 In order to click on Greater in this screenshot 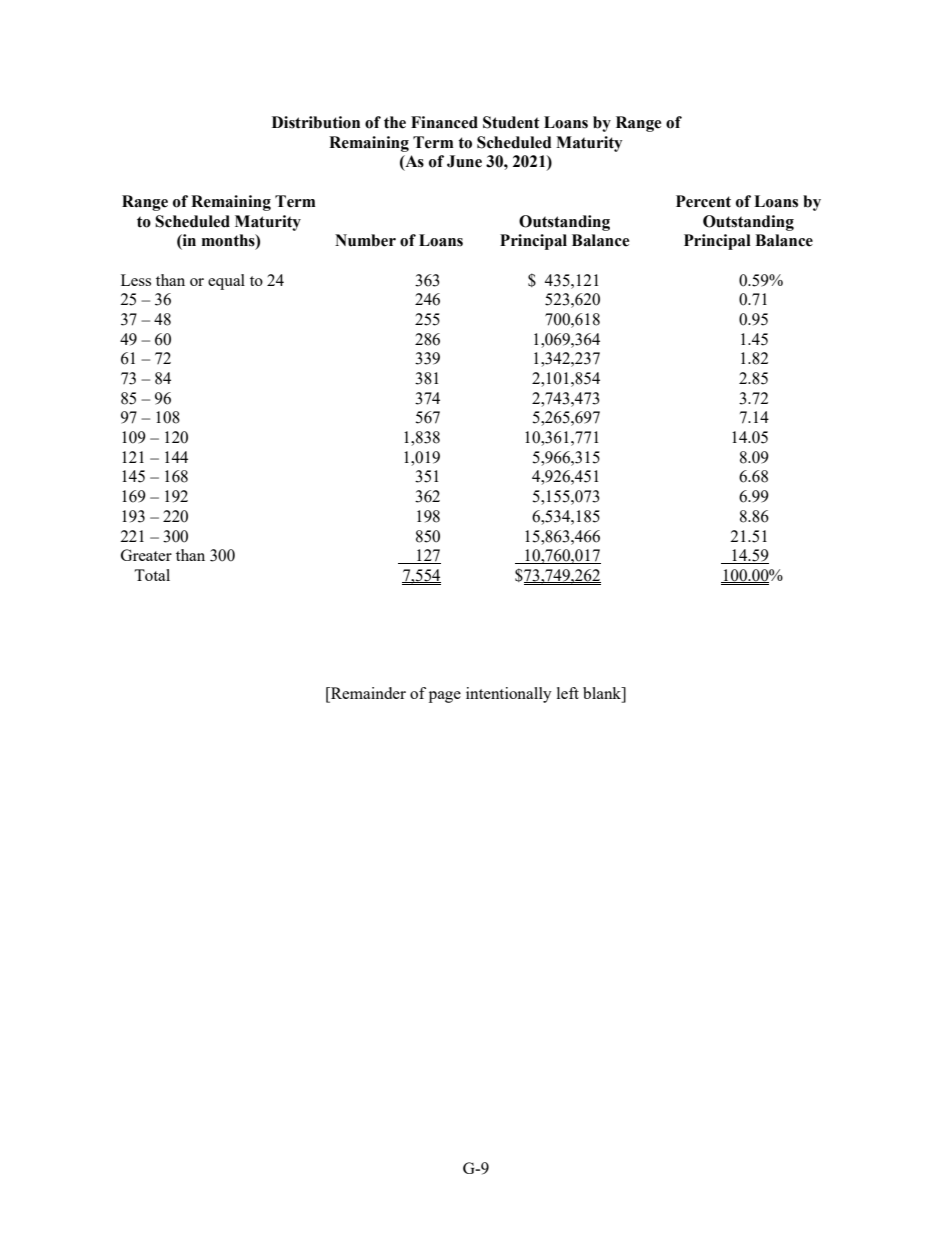, I will do `click(146, 555)`.
